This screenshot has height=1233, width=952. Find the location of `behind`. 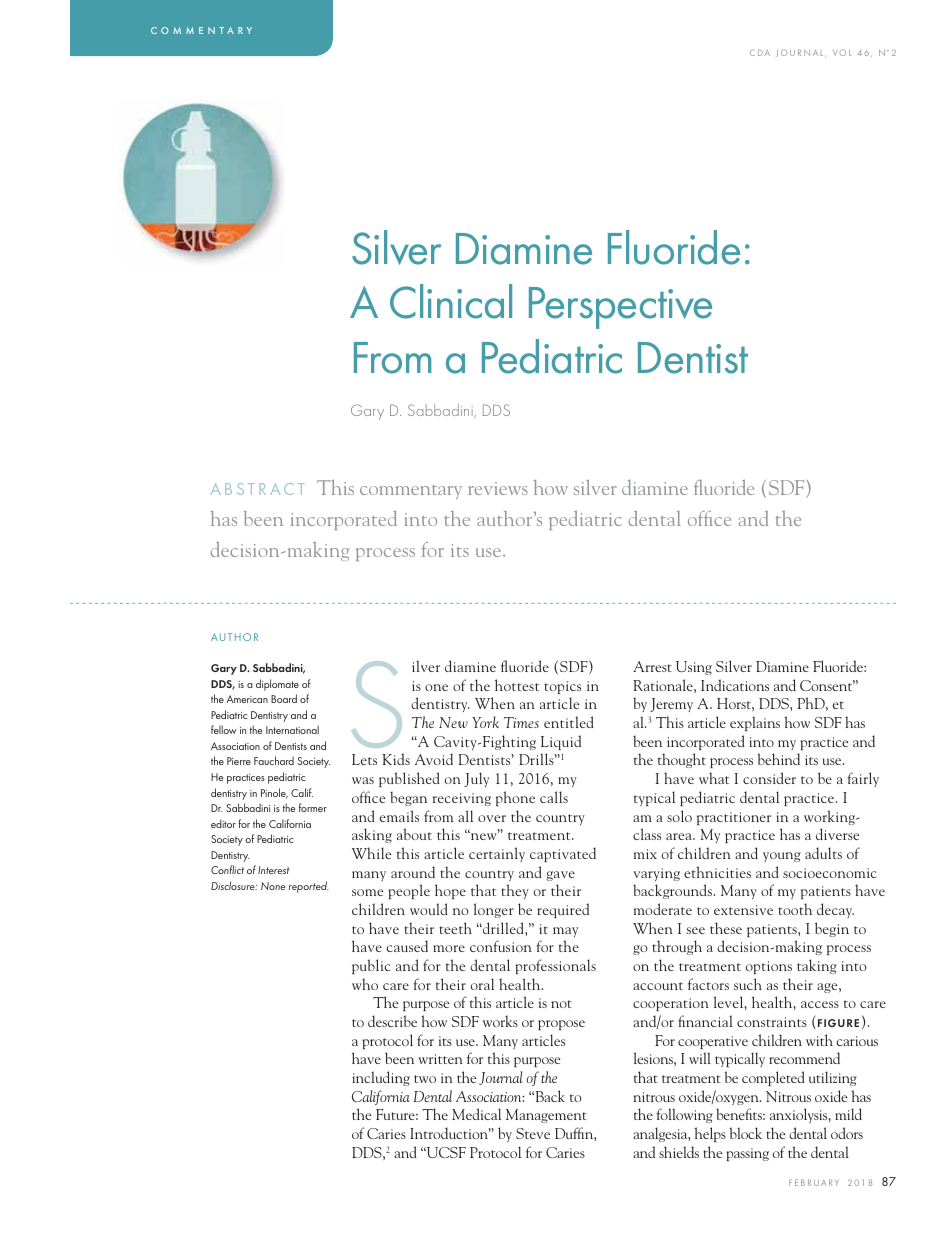

behind is located at coordinates (779, 759).
